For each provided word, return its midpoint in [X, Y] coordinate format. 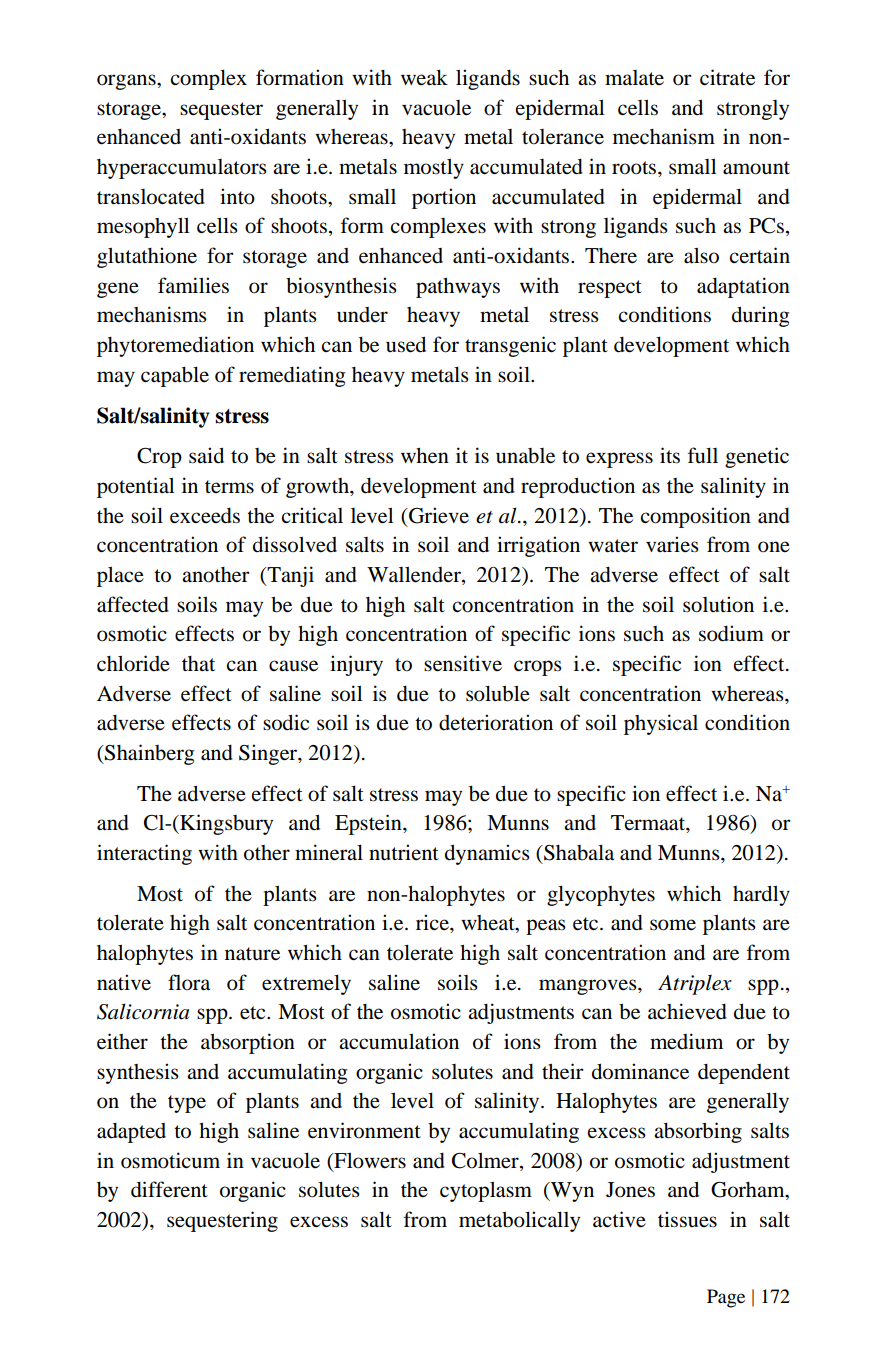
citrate [727, 77]
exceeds [205, 516]
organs [127, 82]
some [673, 925]
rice [433, 922]
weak [424, 77]
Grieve [438, 515]
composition [695, 517]
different [169, 1189]
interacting [144, 854]
